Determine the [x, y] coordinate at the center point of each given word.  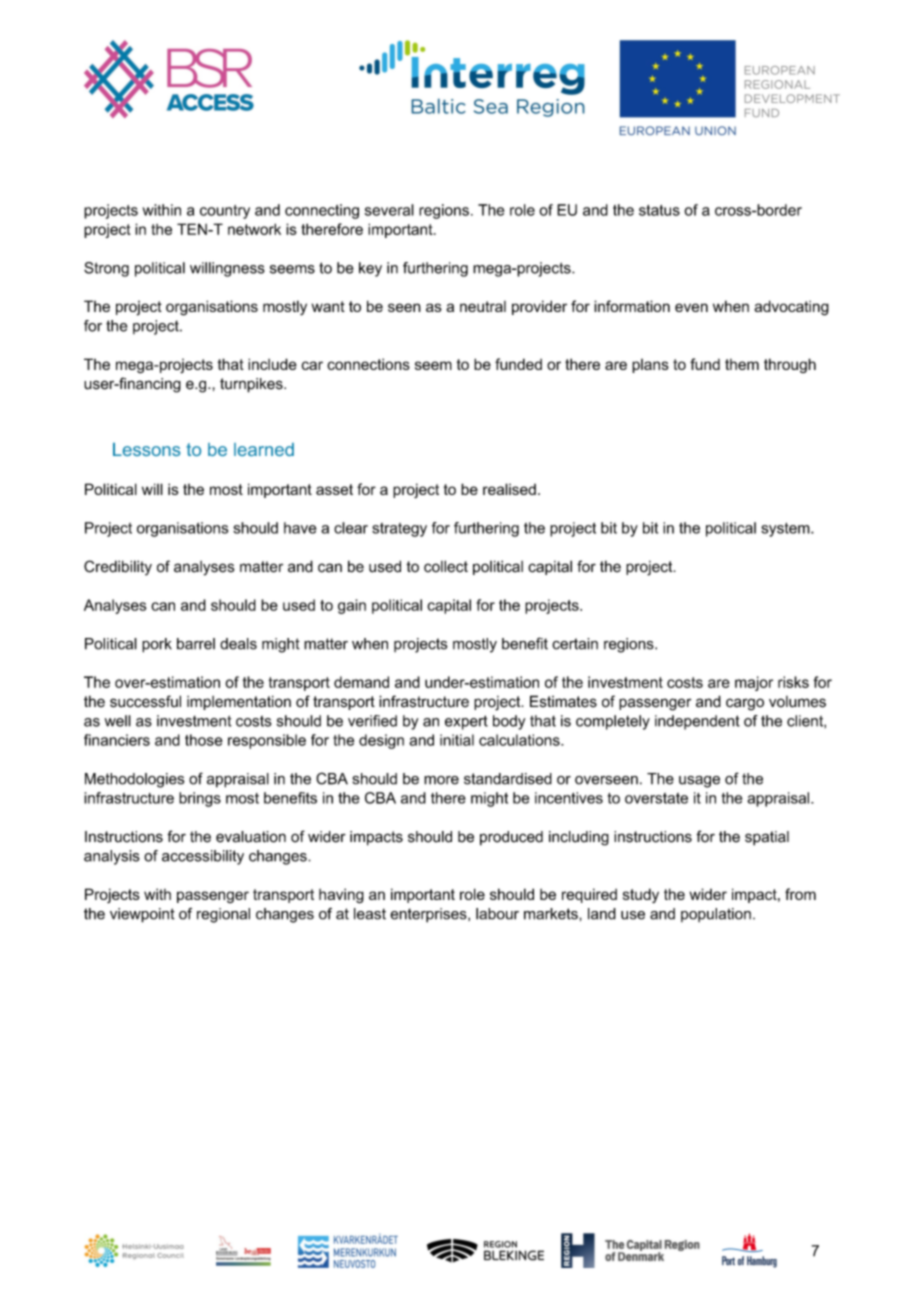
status [659, 210]
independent [697, 722]
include [272, 364]
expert [466, 722]
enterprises [429, 915]
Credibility [118, 568]
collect [446, 566]
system [786, 530]
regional [223, 915]
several [389, 210]
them [742, 364]
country [225, 212]
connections [368, 364]
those [204, 740]
